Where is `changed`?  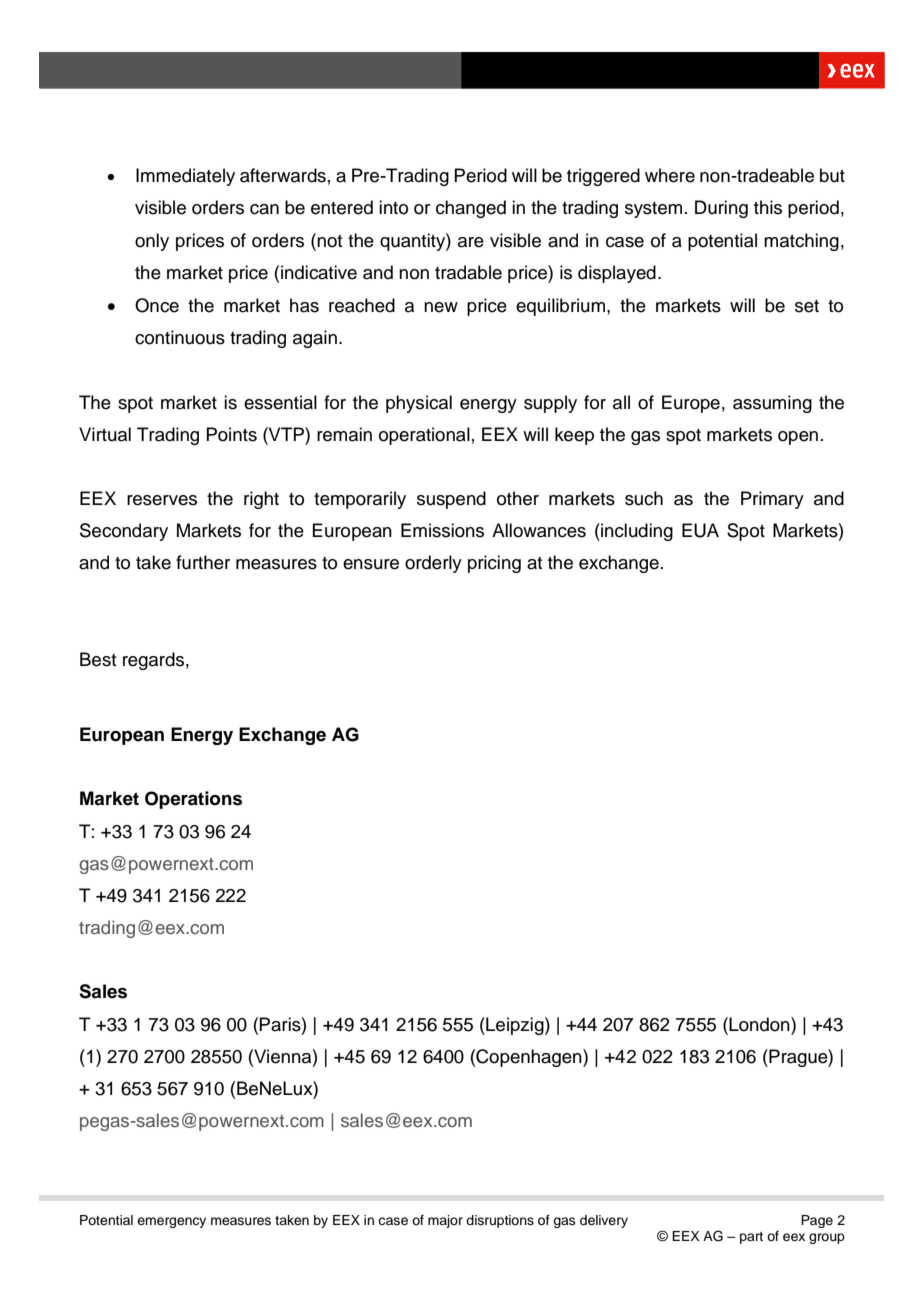 changed is located at coordinates (471, 209).
